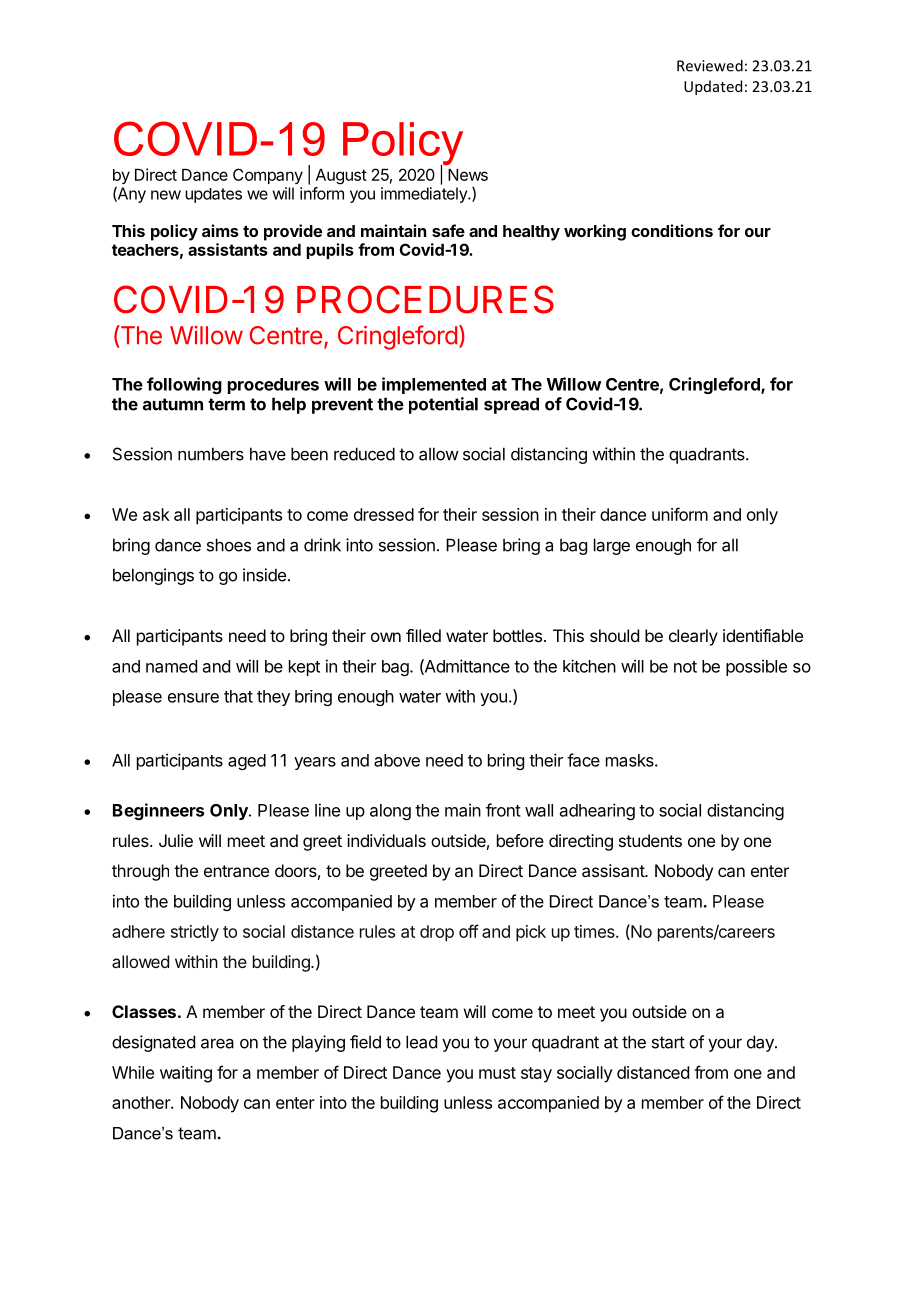 This screenshot has height=1308, width=924. I want to click on off, so click(469, 931).
